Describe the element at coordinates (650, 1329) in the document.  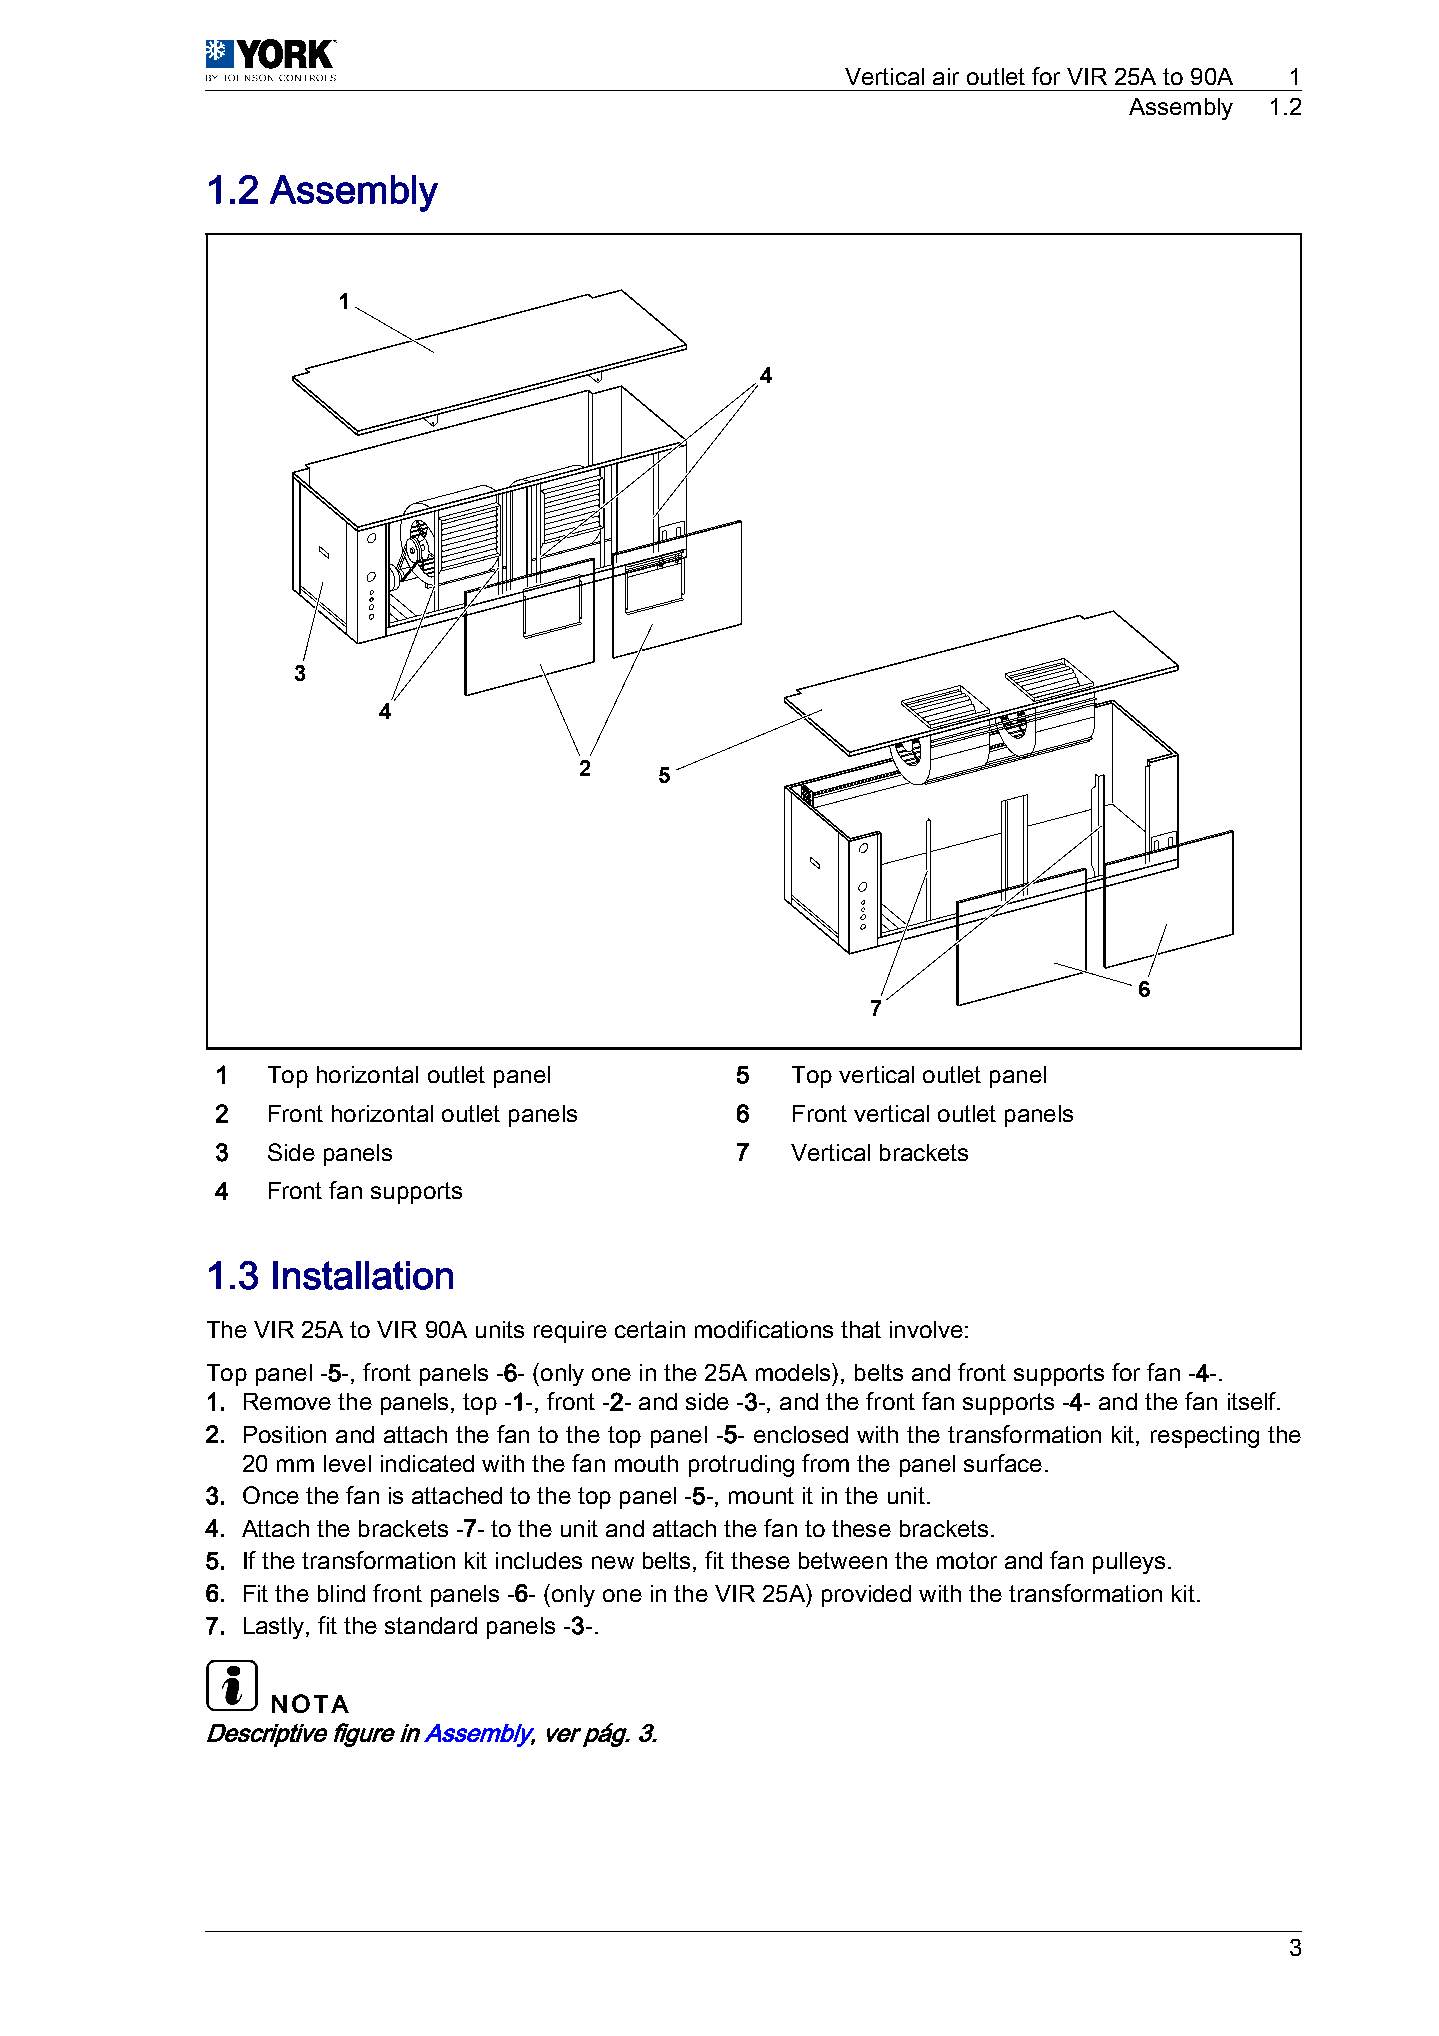
I see `certain` at that location.
